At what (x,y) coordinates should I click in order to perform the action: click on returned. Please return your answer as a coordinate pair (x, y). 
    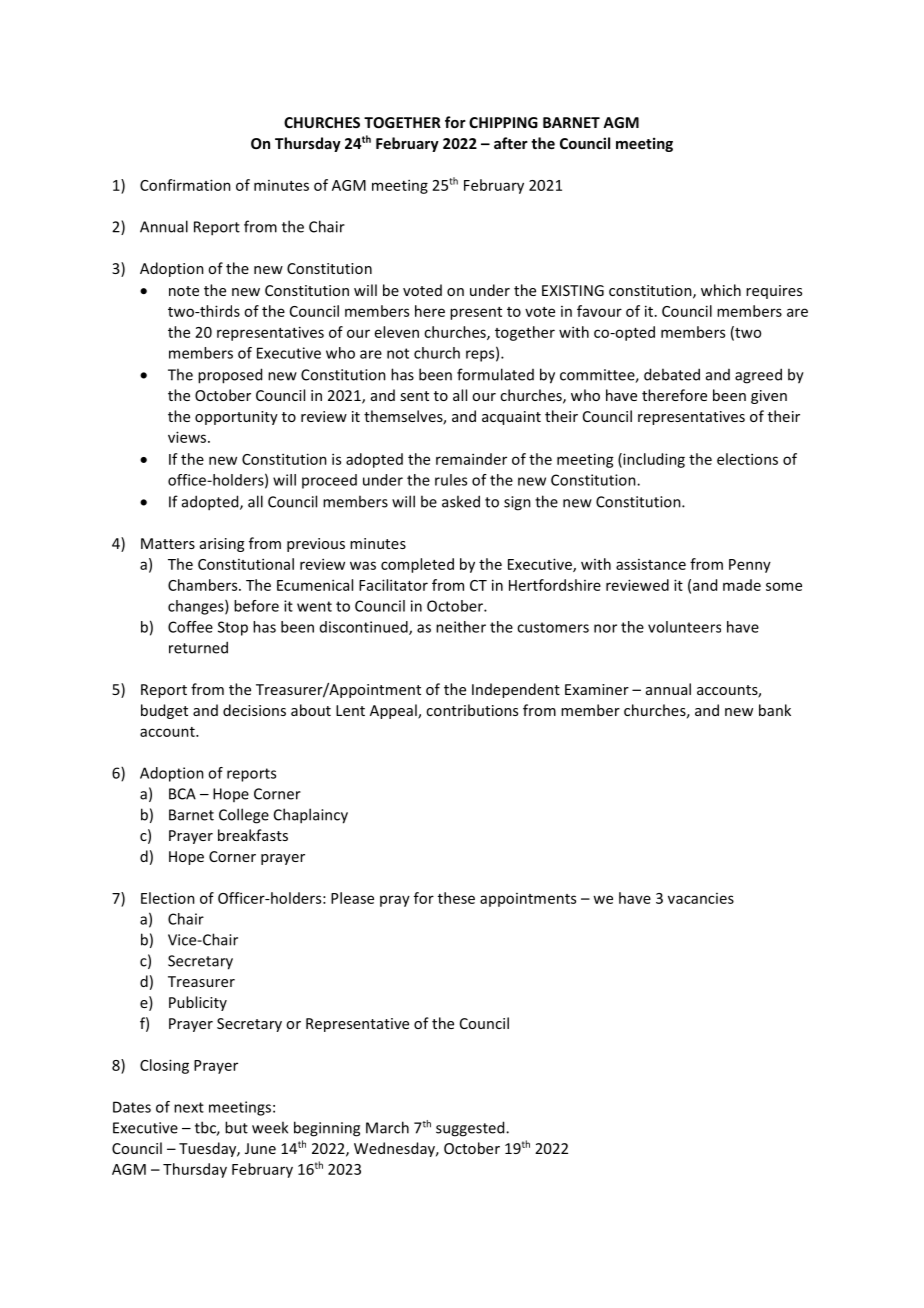
    Looking at the image, I should click on (198, 647).
